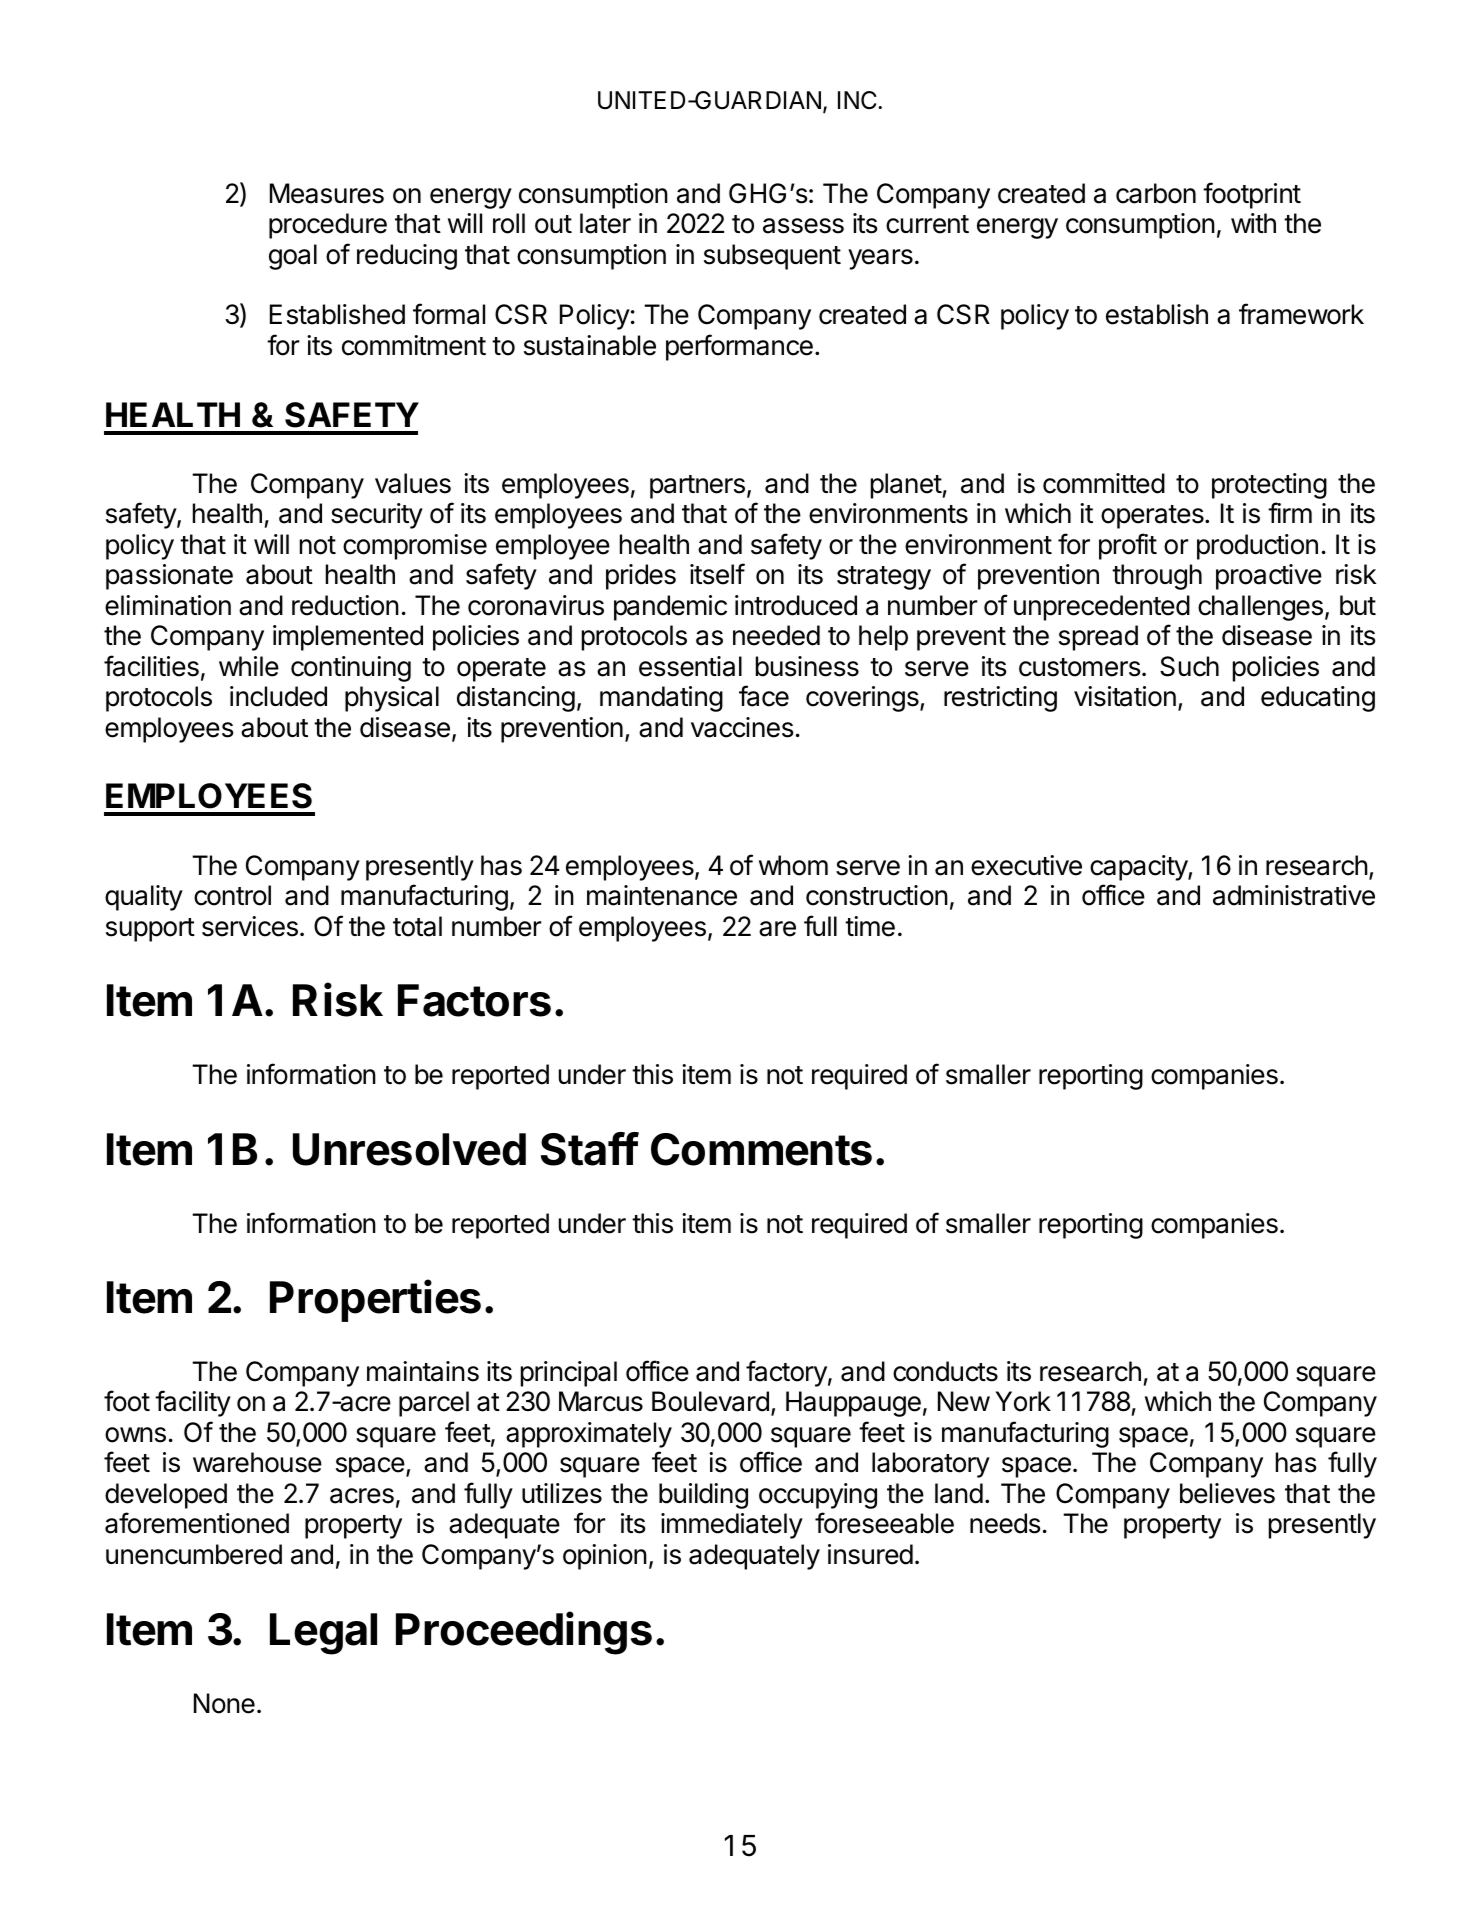  Describe the element at coordinates (323, 1634) in the screenshot. I see `Legal` at that location.
